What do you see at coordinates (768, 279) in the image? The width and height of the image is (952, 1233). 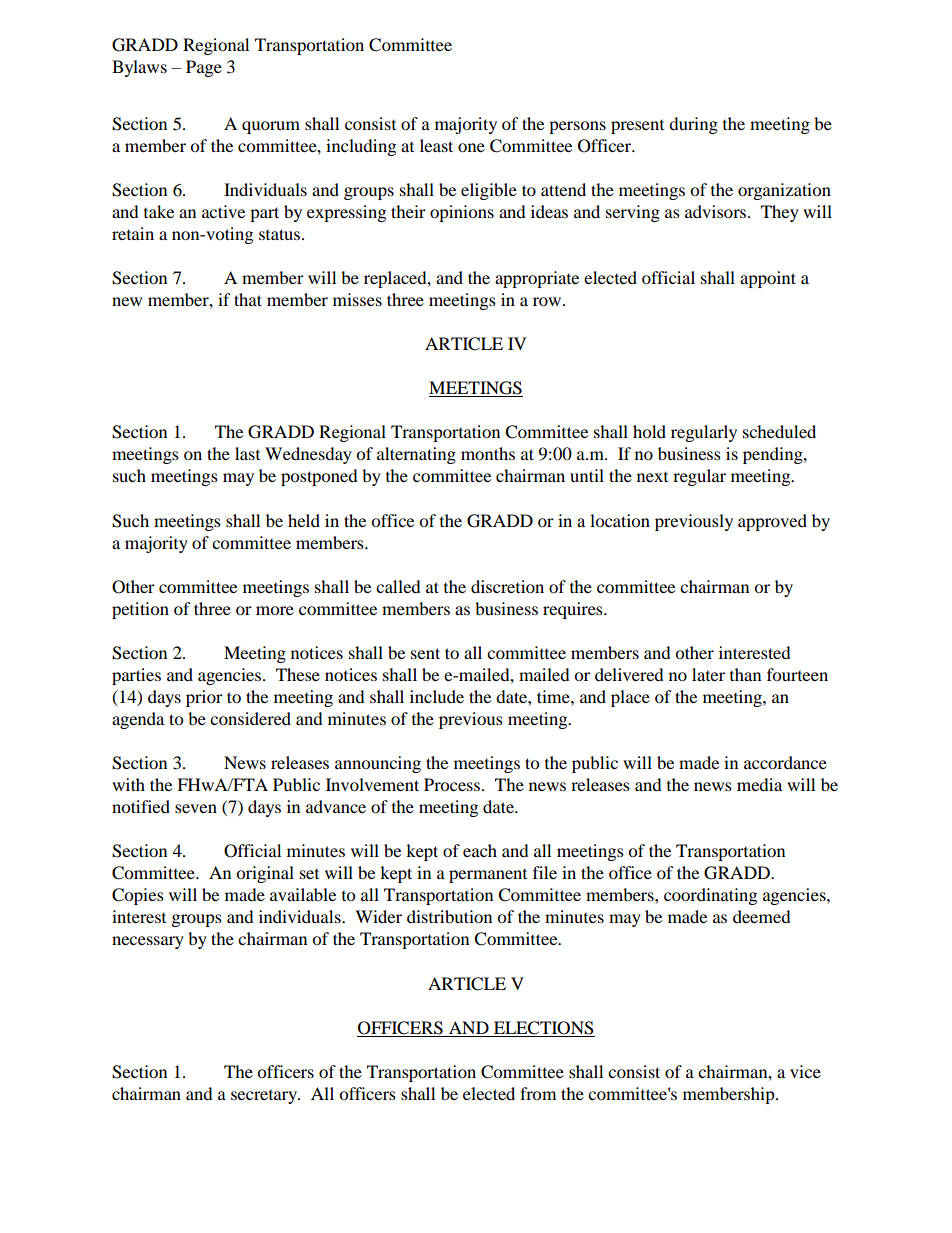 I see `appoint` at bounding box center [768, 279].
